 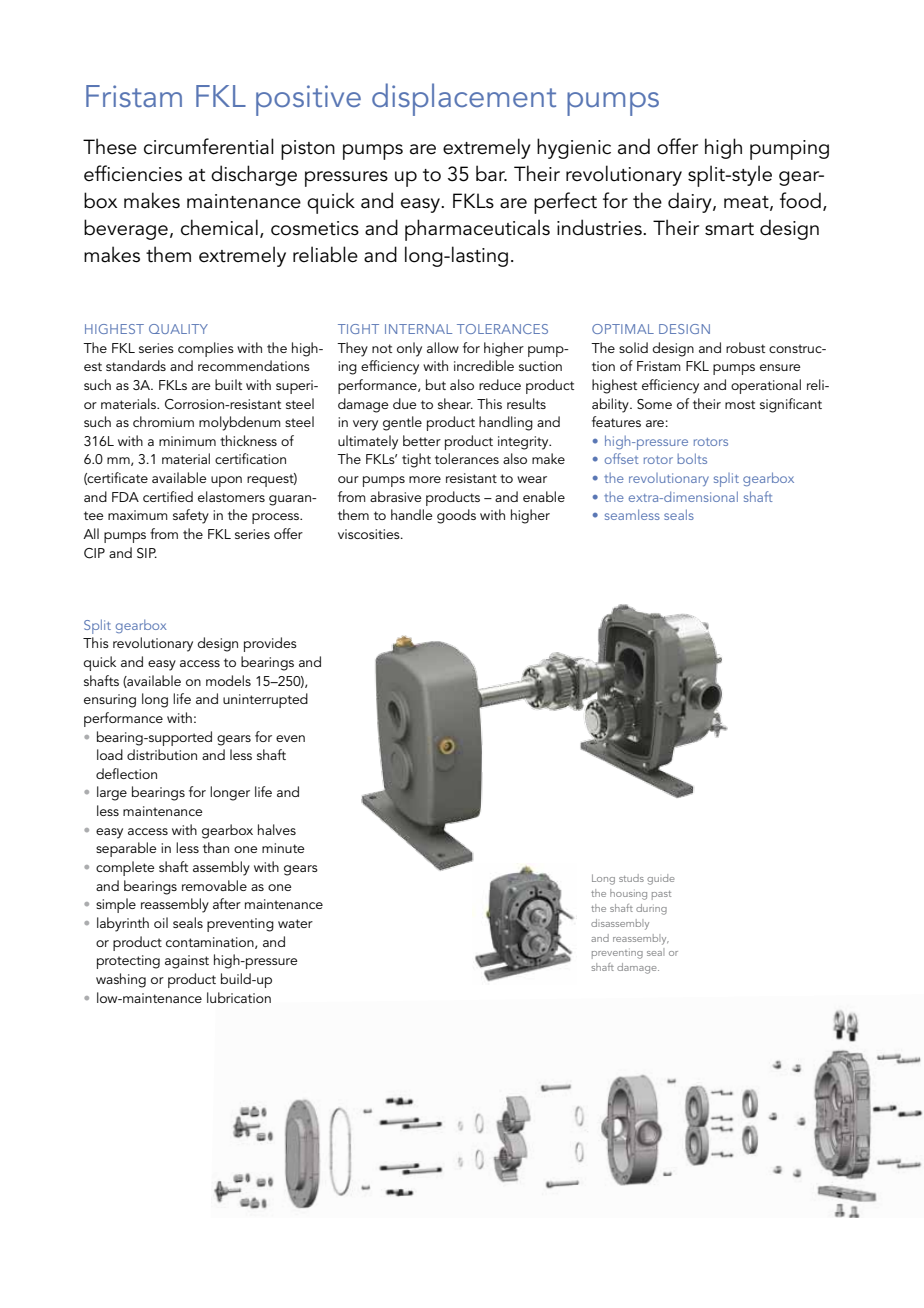 What do you see at coordinates (456, 516) in the document?
I see `goods` at bounding box center [456, 516].
